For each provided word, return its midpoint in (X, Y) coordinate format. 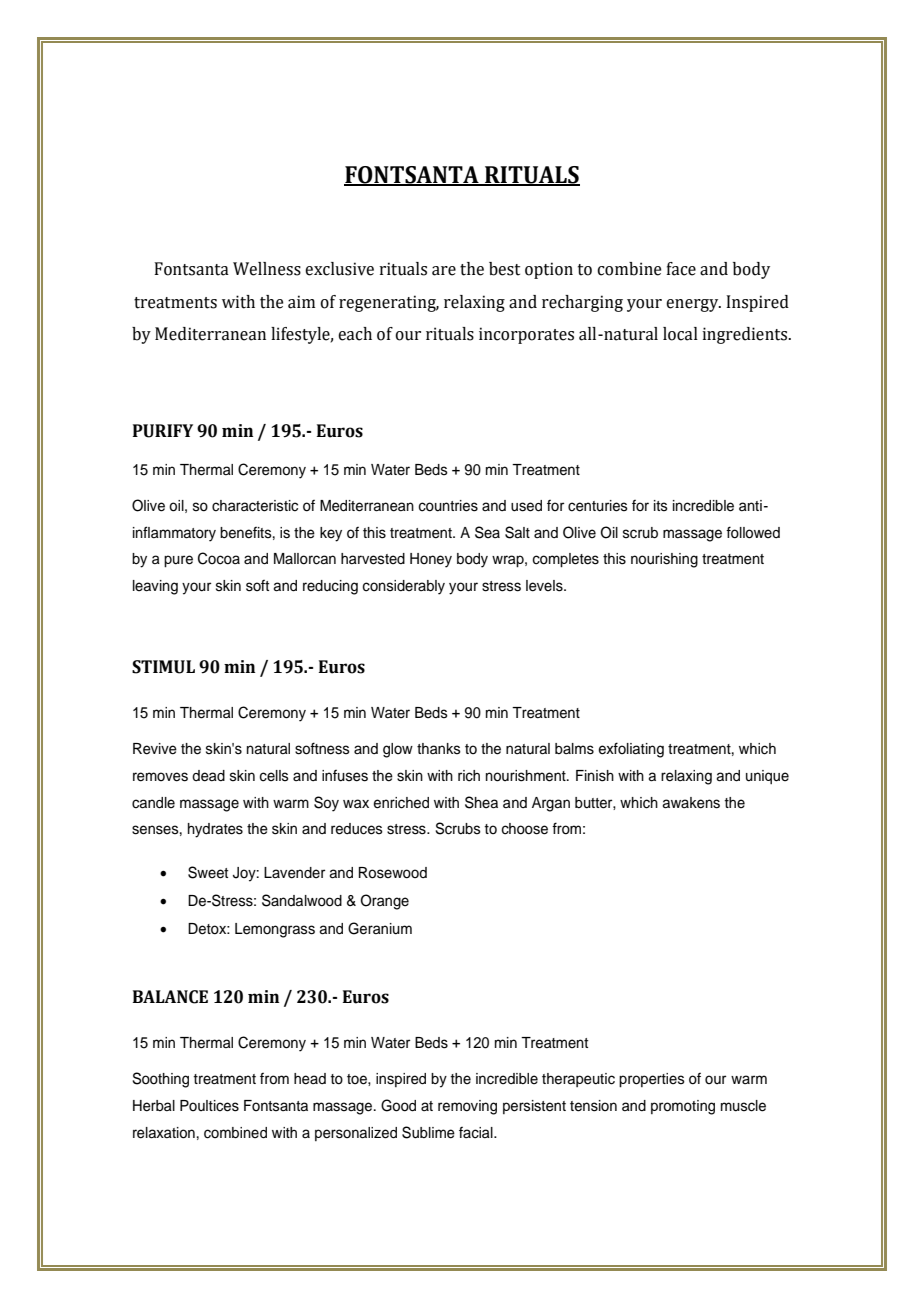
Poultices (209, 1106)
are (444, 271)
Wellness (267, 269)
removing (467, 1107)
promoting (683, 1107)
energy (693, 305)
